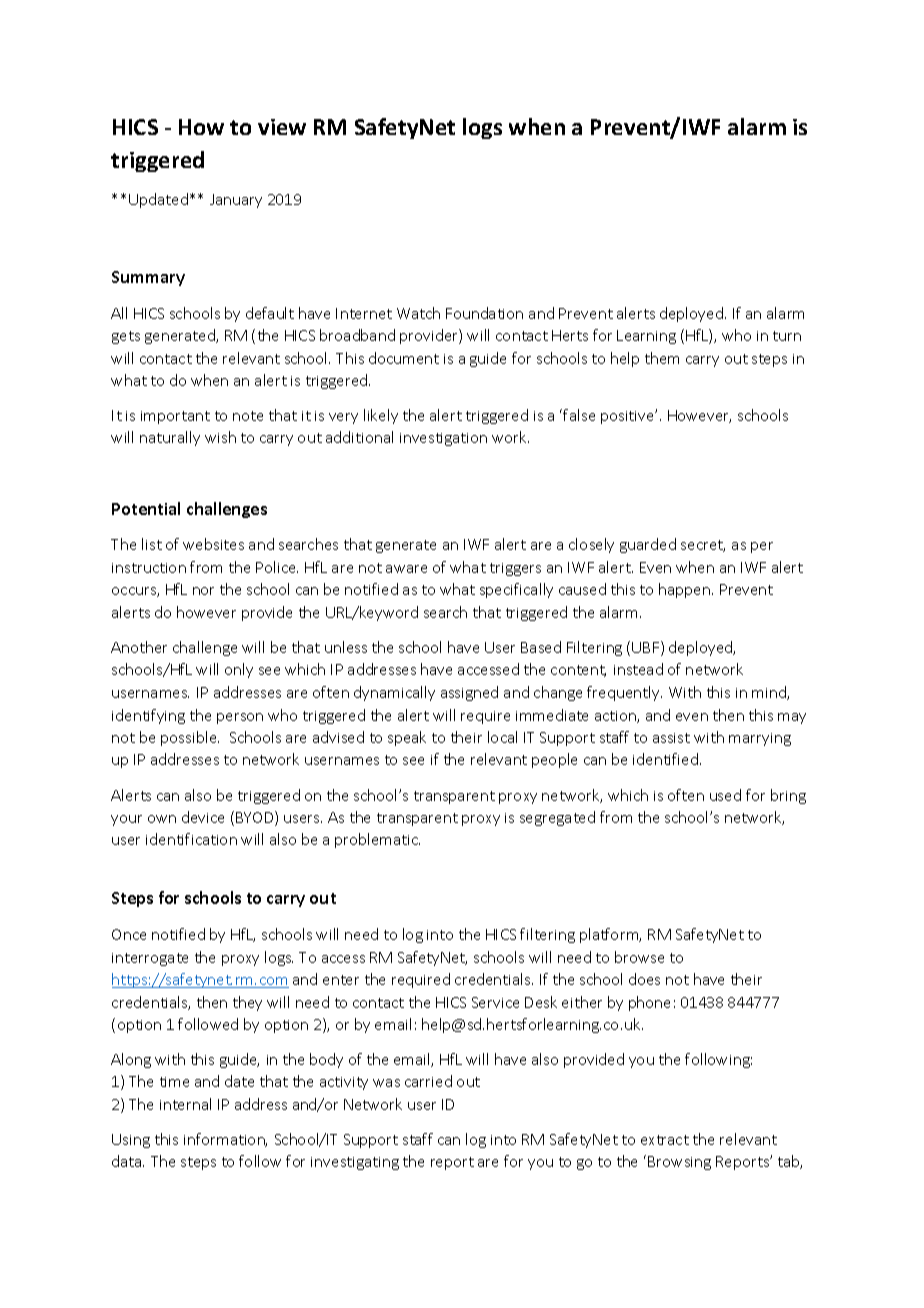 The width and height of the screenshot is (924, 1308). What do you see at coordinates (377, 840) in the screenshot?
I see `problematic` at bounding box center [377, 840].
